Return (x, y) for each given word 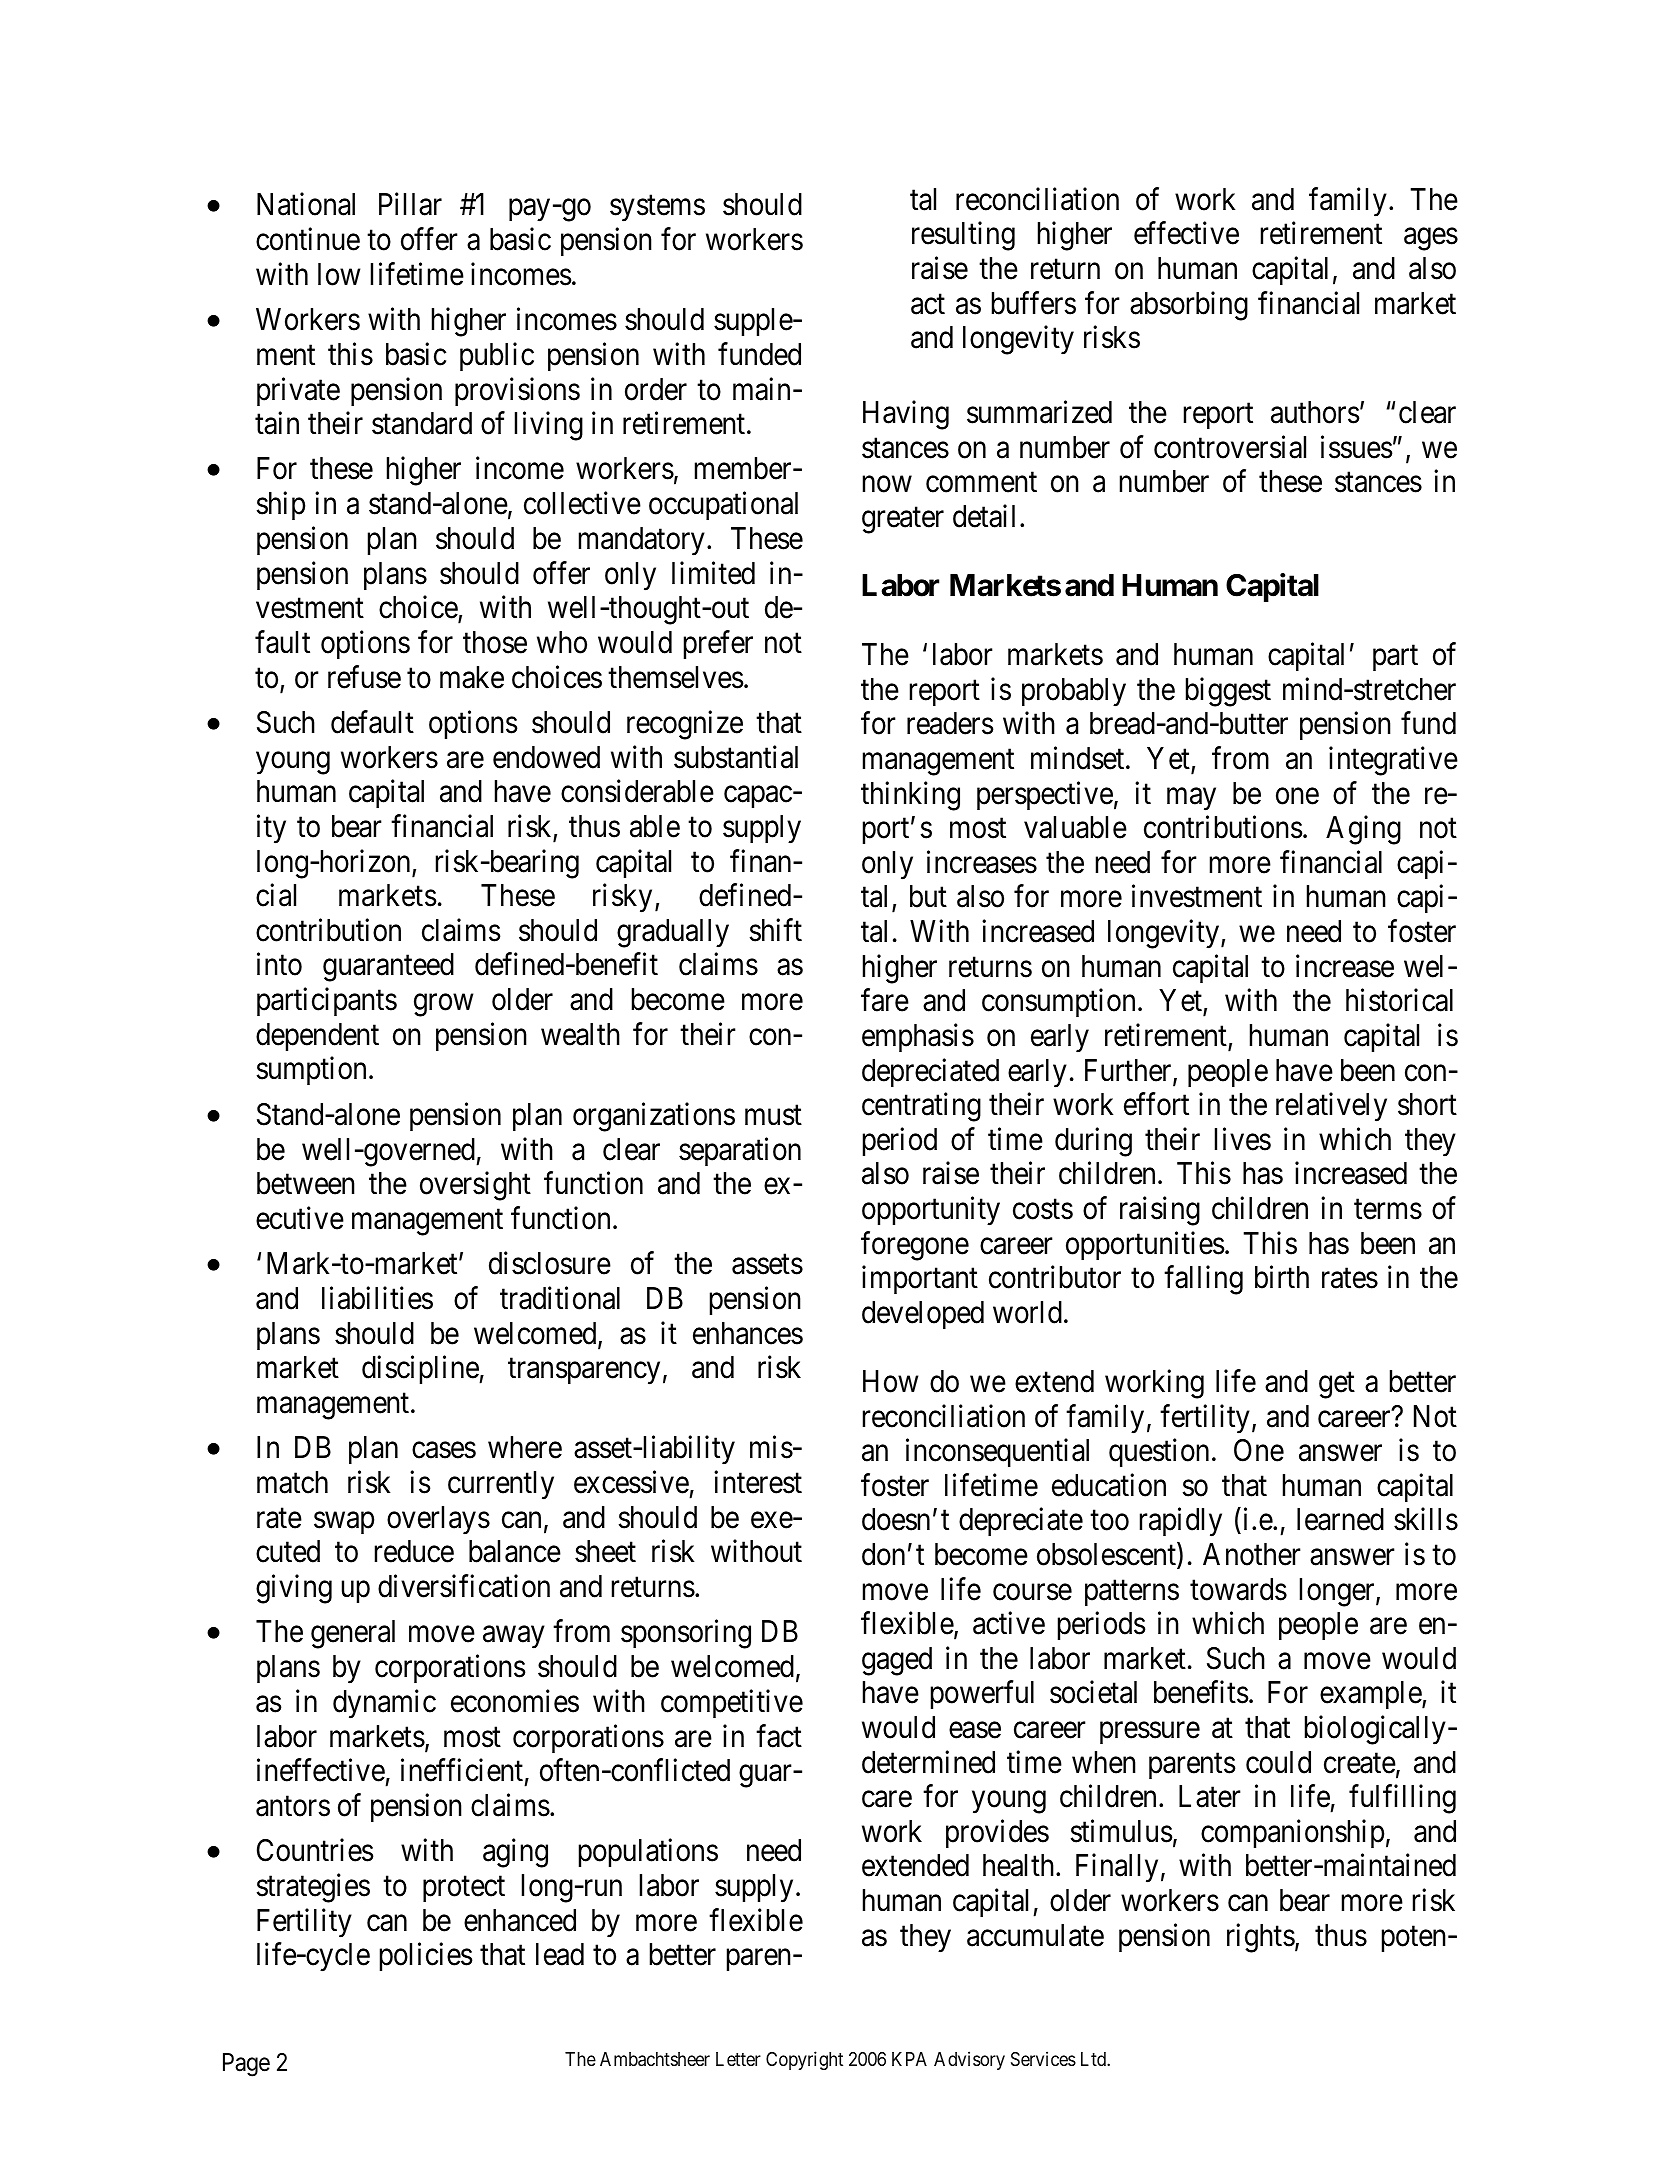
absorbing (1189, 306)
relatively (1331, 1107)
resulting (963, 236)
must (773, 1115)
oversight (475, 1186)
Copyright (804, 2060)
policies (426, 1957)
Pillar (410, 204)
